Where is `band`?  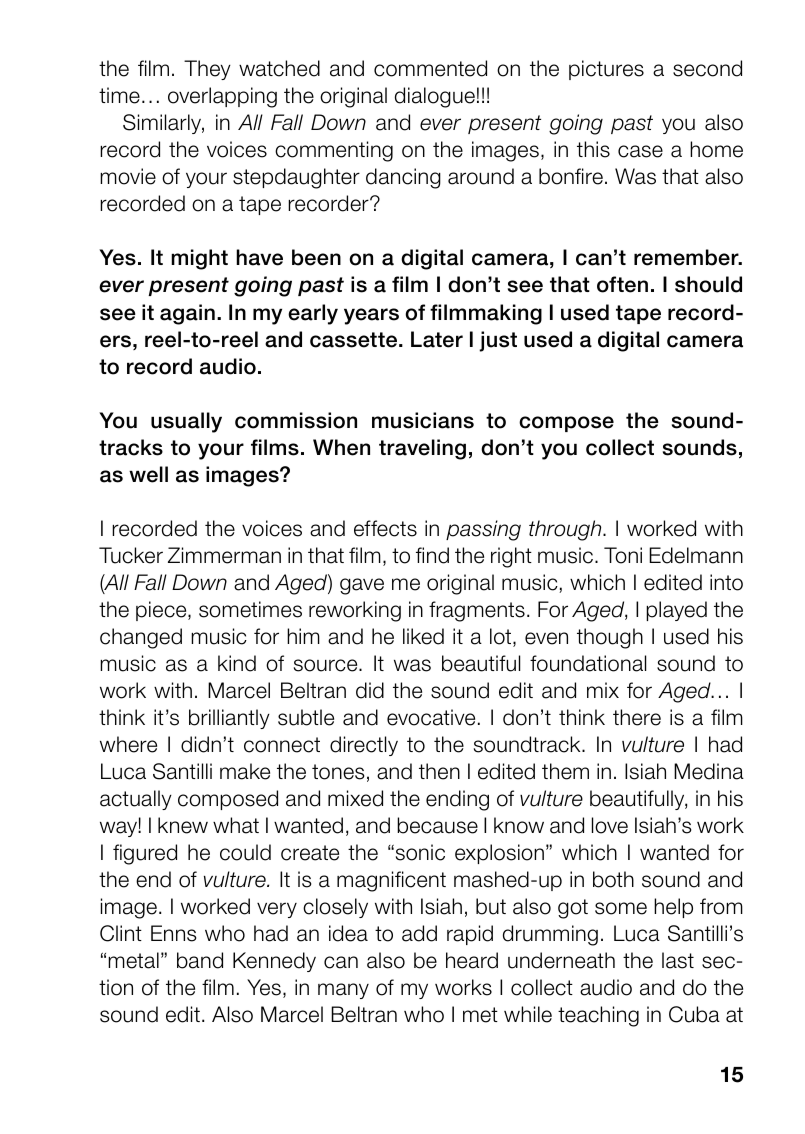
band is located at coordinates (200, 960).
